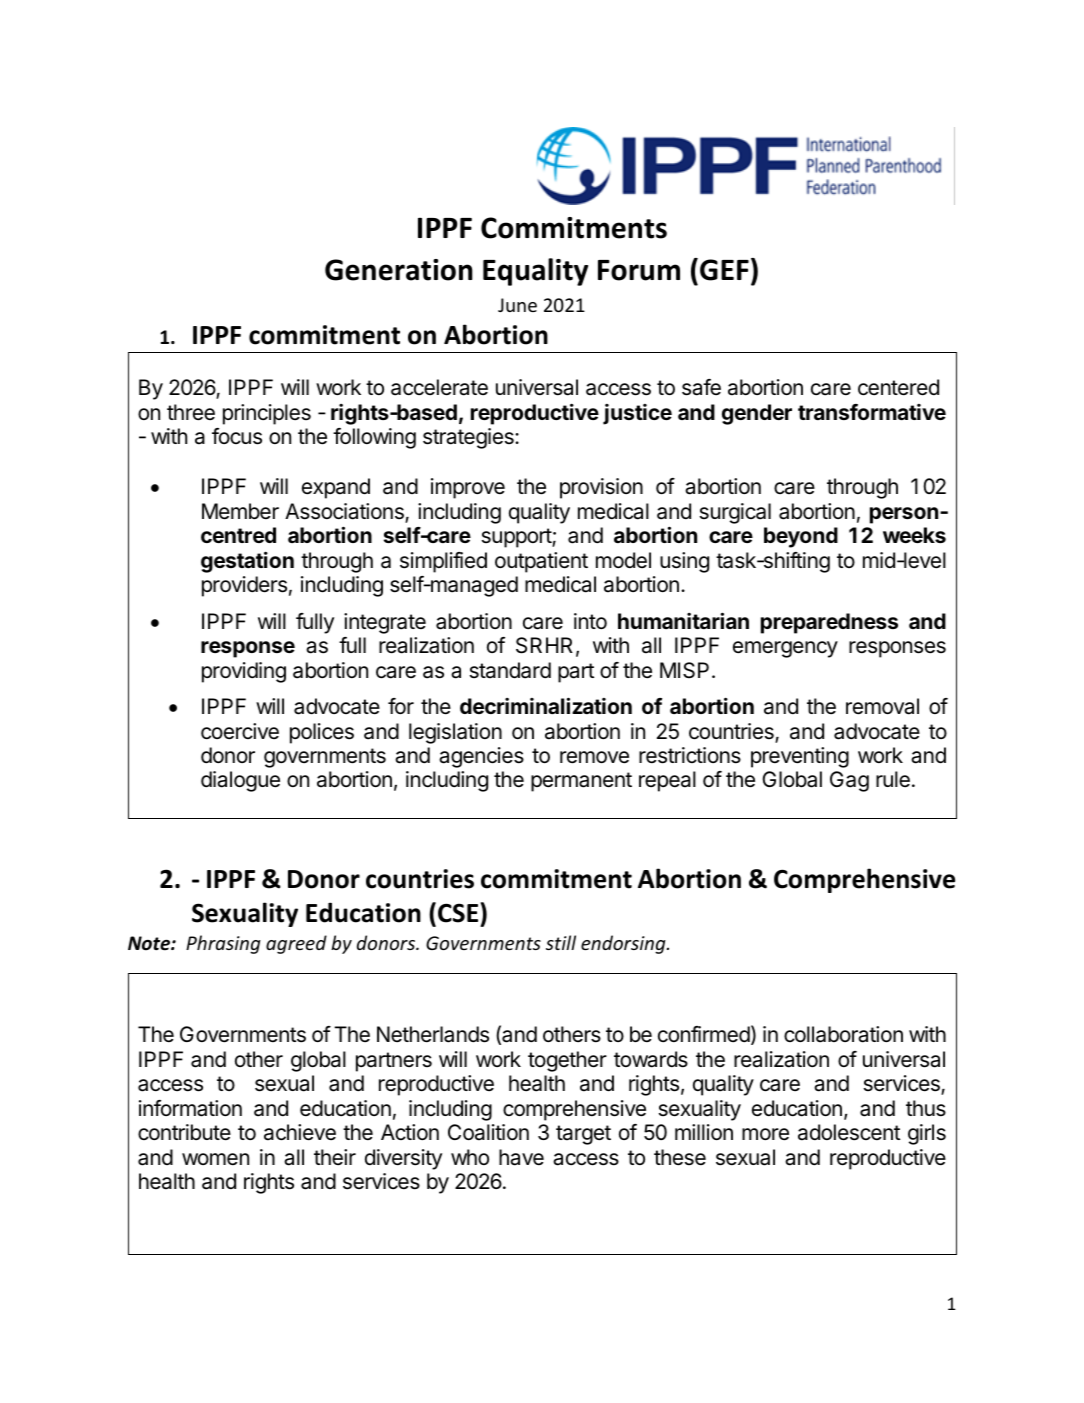 Image resolution: width=1084 pixels, height=1403 pixels. What do you see at coordinates (546, 705) in the screenshot?
I see `decriminalization` at bounding box center [546, 705].
